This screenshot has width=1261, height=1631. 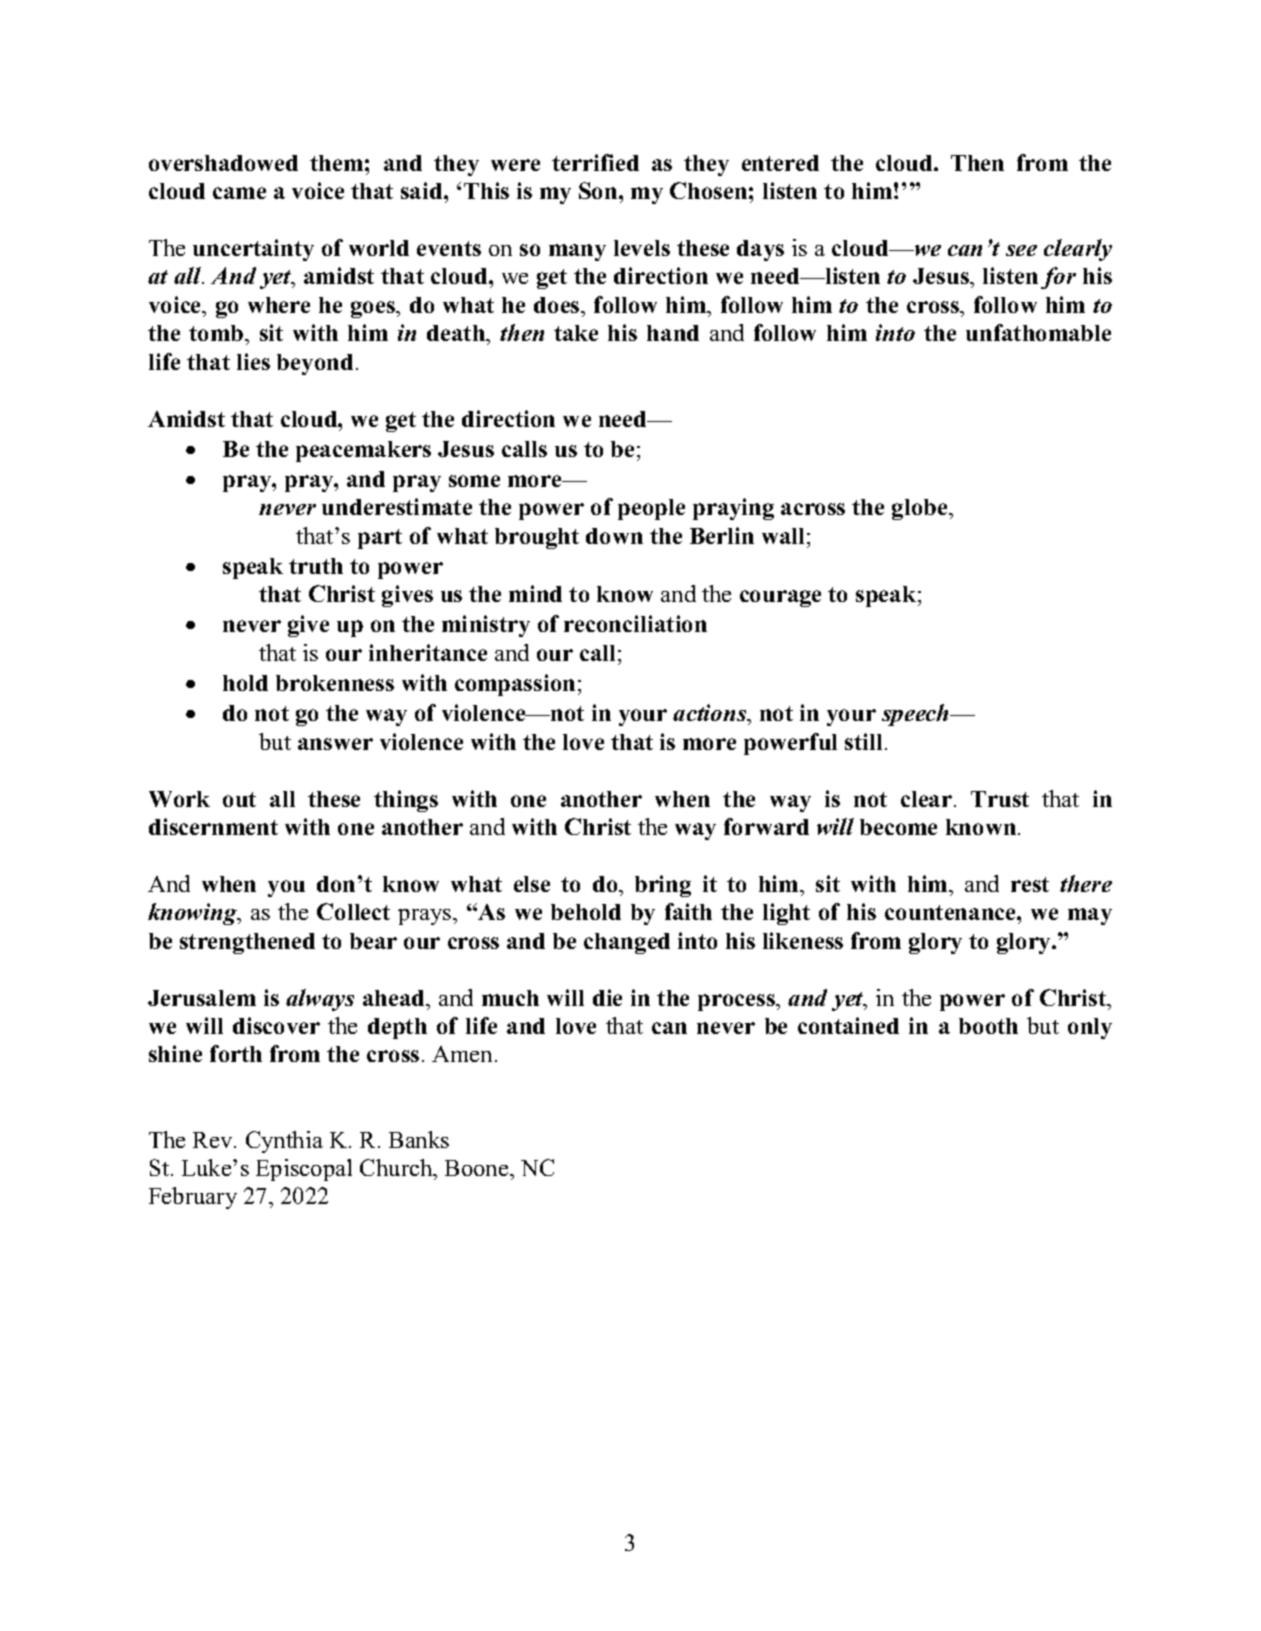 I want to click on speech, so click(x=917, y=715).
